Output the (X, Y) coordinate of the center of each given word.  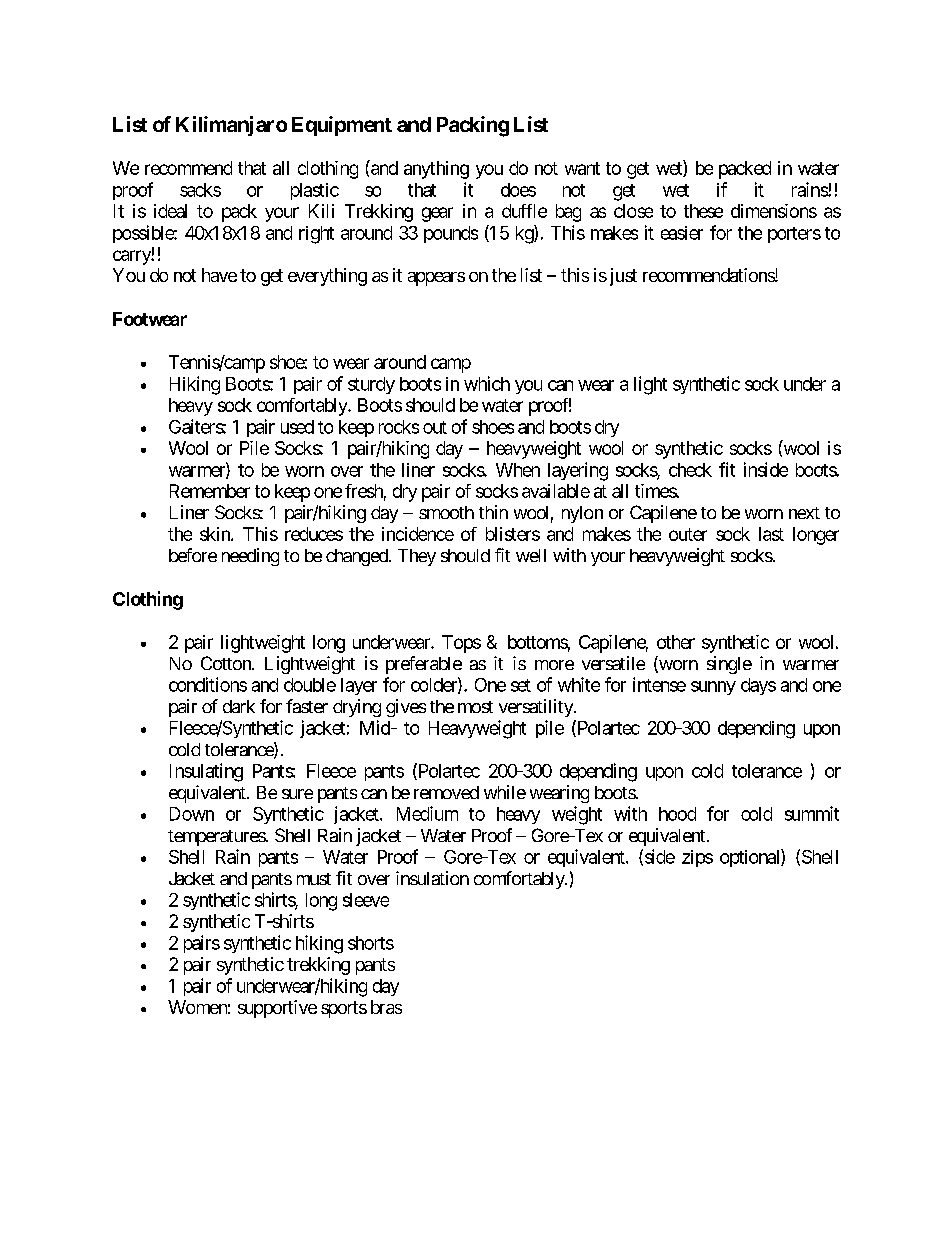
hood (677, 814)
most (475, 707)
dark (239, 706)
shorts (371, 943)
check (690, 470)
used (297, 427)
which (487, 383)
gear (437, 214)
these (703, 211)
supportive (277, 1009)
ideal (170, 211)
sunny (713, 688)
